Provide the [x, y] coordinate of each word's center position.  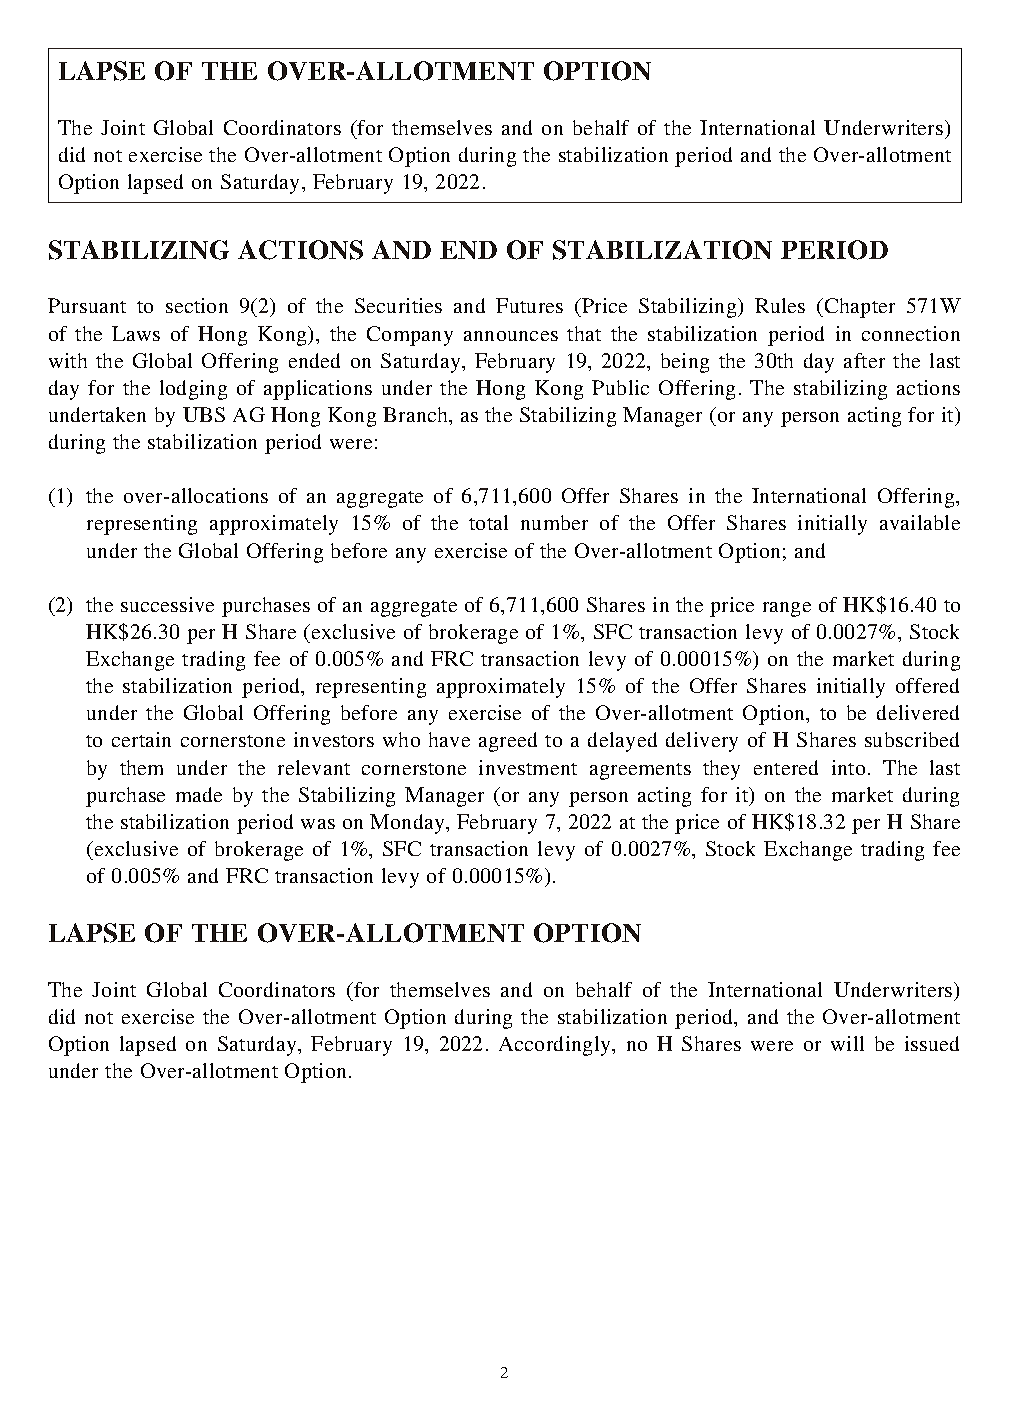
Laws [136, 333]
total [488, 522]
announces [511, 336]
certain [141, 739]
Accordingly [556, 1046]
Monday [408, 824]
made [199, 794]
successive [167, 604]
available [920, 522]
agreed [508, 742]
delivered [918, 712]
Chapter [860, 308]
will [847, 1043]
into [848, 767]
